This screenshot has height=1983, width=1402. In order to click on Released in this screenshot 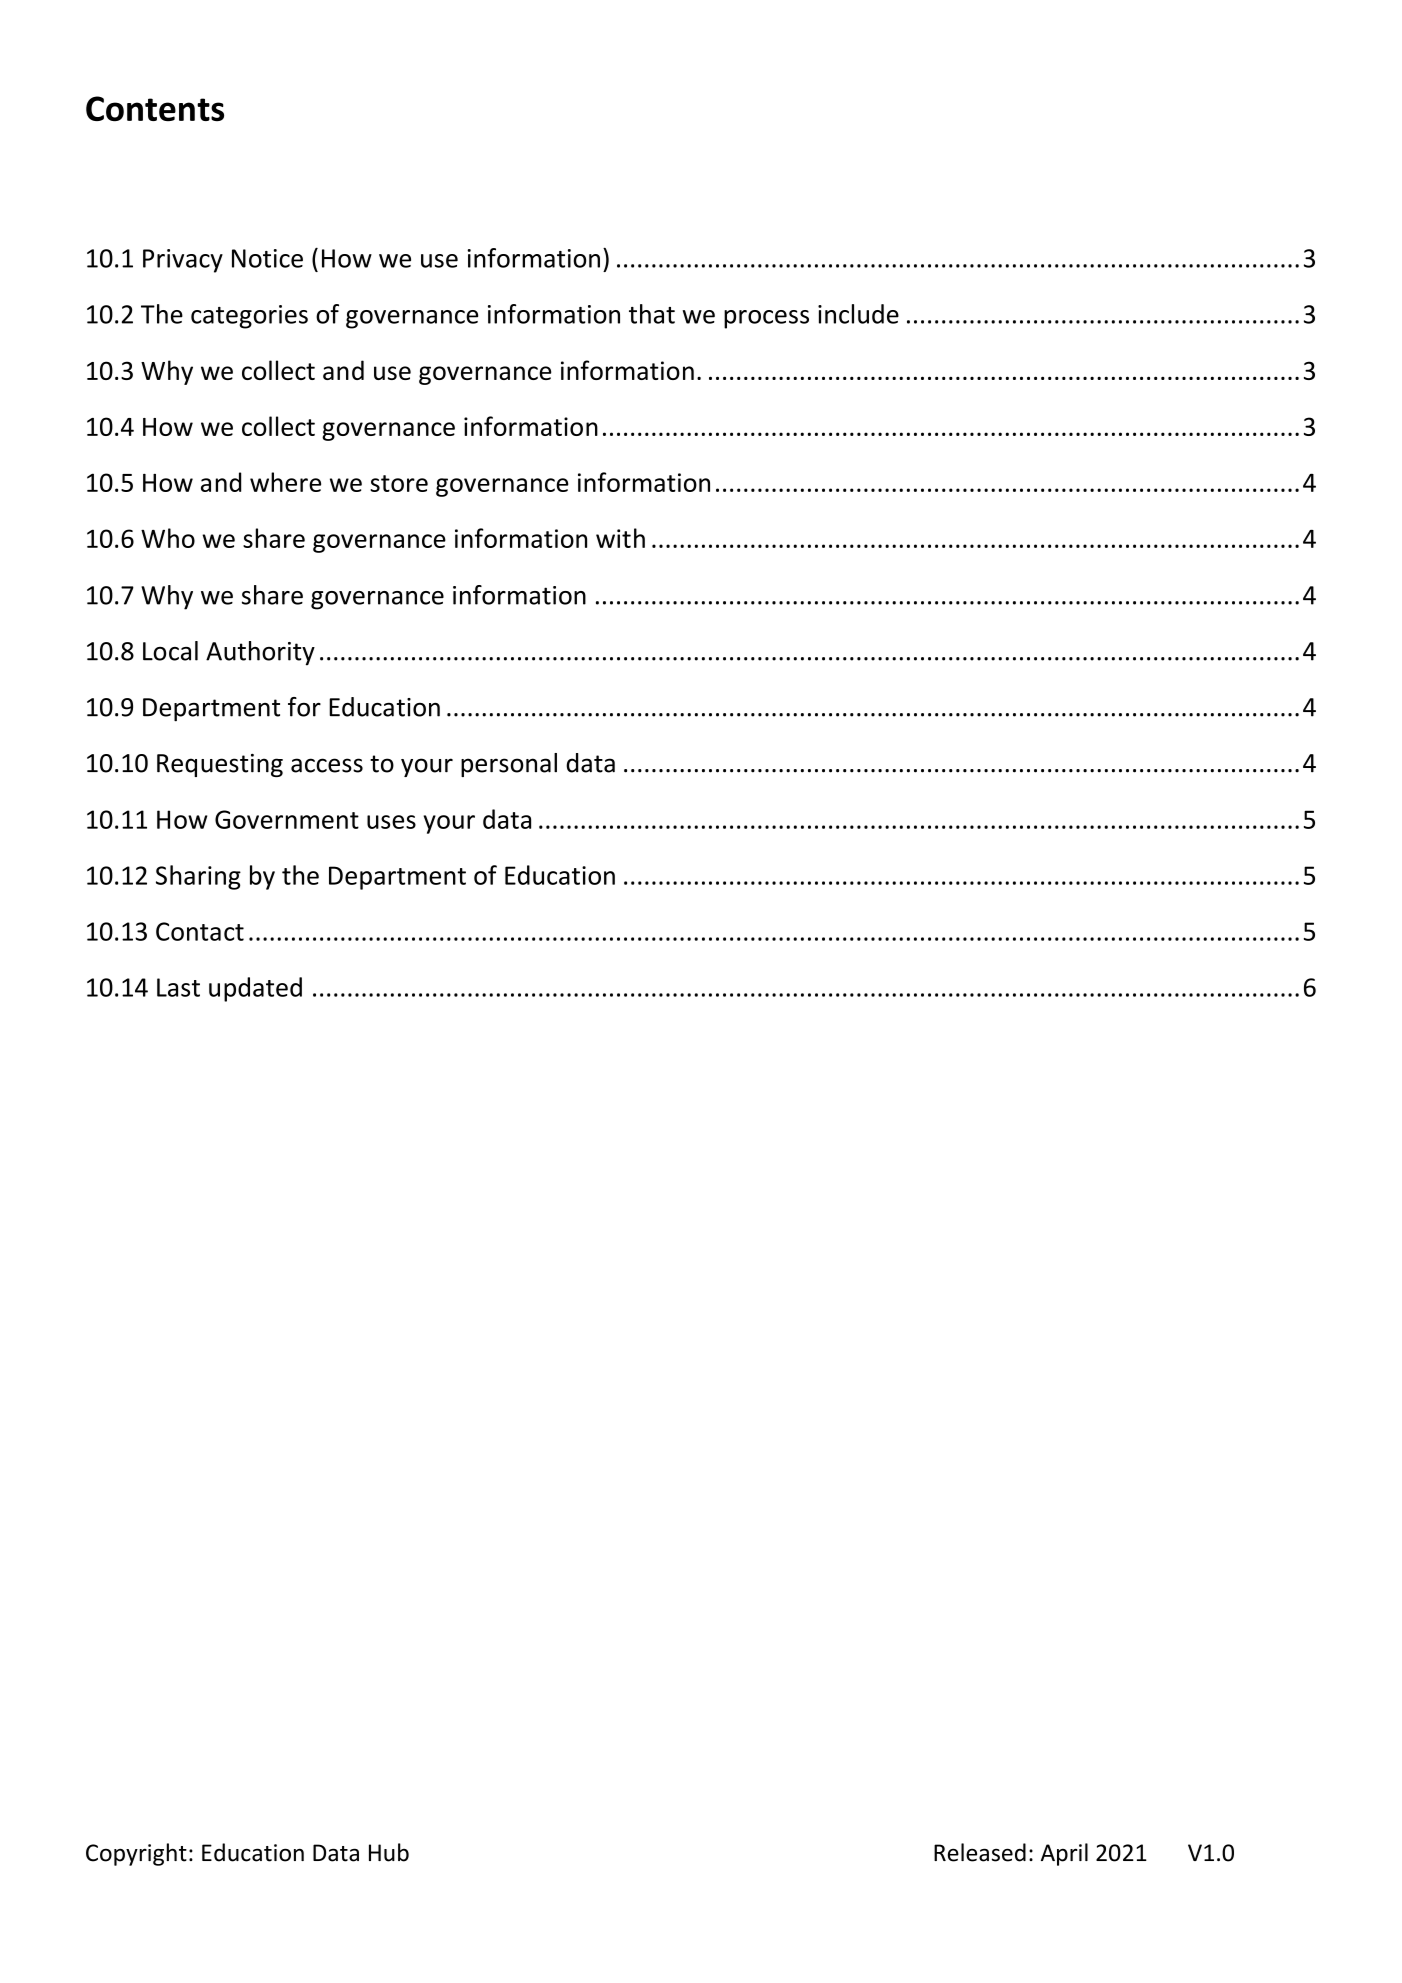, I will do `click(980, 1852)`.
